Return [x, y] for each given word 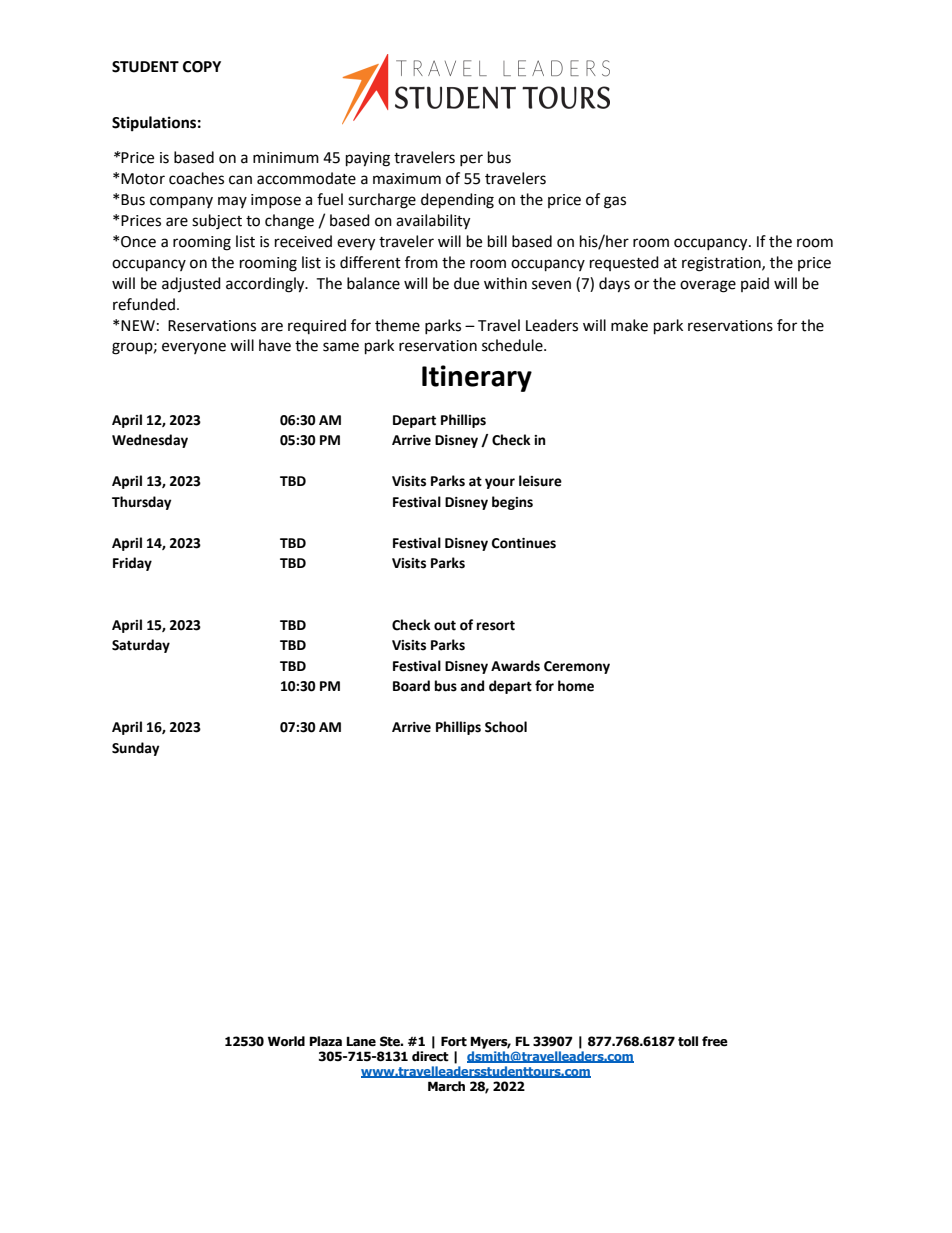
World [286, 1041]
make [629, 325]
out [445, 626]
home [576, 686]
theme [397, 325]
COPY [202, 67]
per [471, 160]
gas [615, 202]
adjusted [191, 284]
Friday [132, 564]
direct [430, 1056]
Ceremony [577, 667]
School [506, 727]
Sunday [136, 749]
